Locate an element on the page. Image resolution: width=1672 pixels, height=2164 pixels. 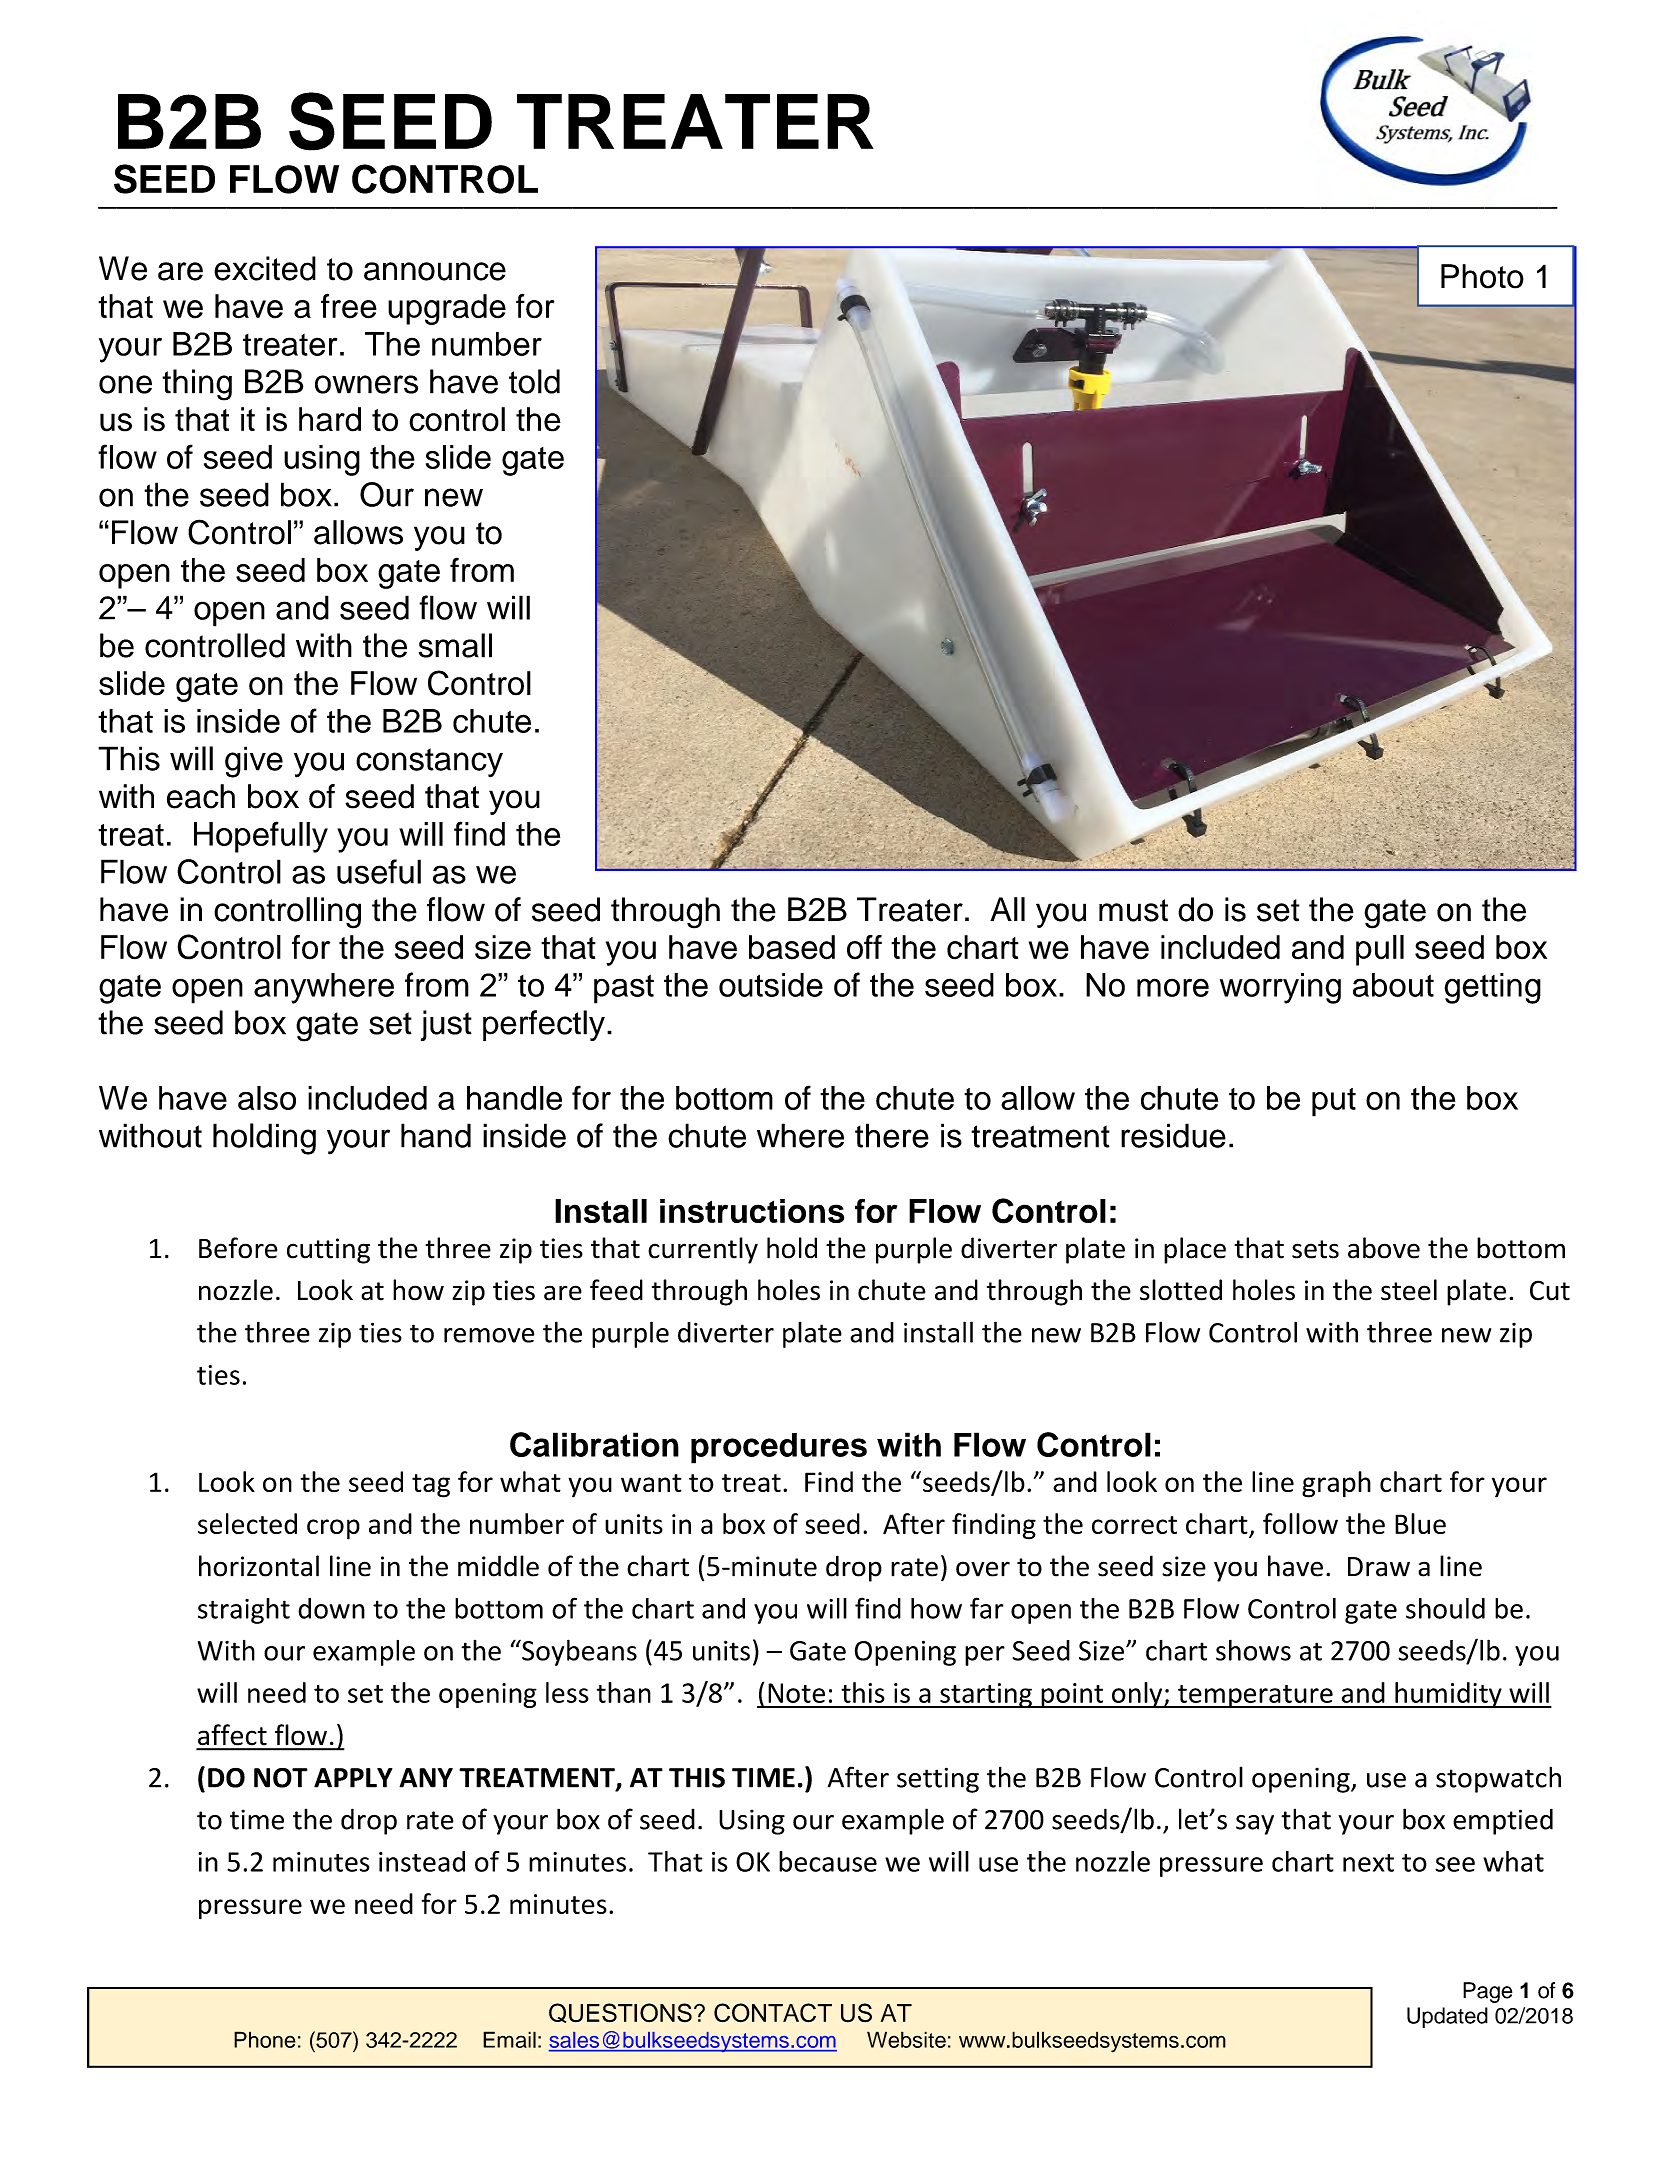
graph is located at coordinates (1336, 1484).
